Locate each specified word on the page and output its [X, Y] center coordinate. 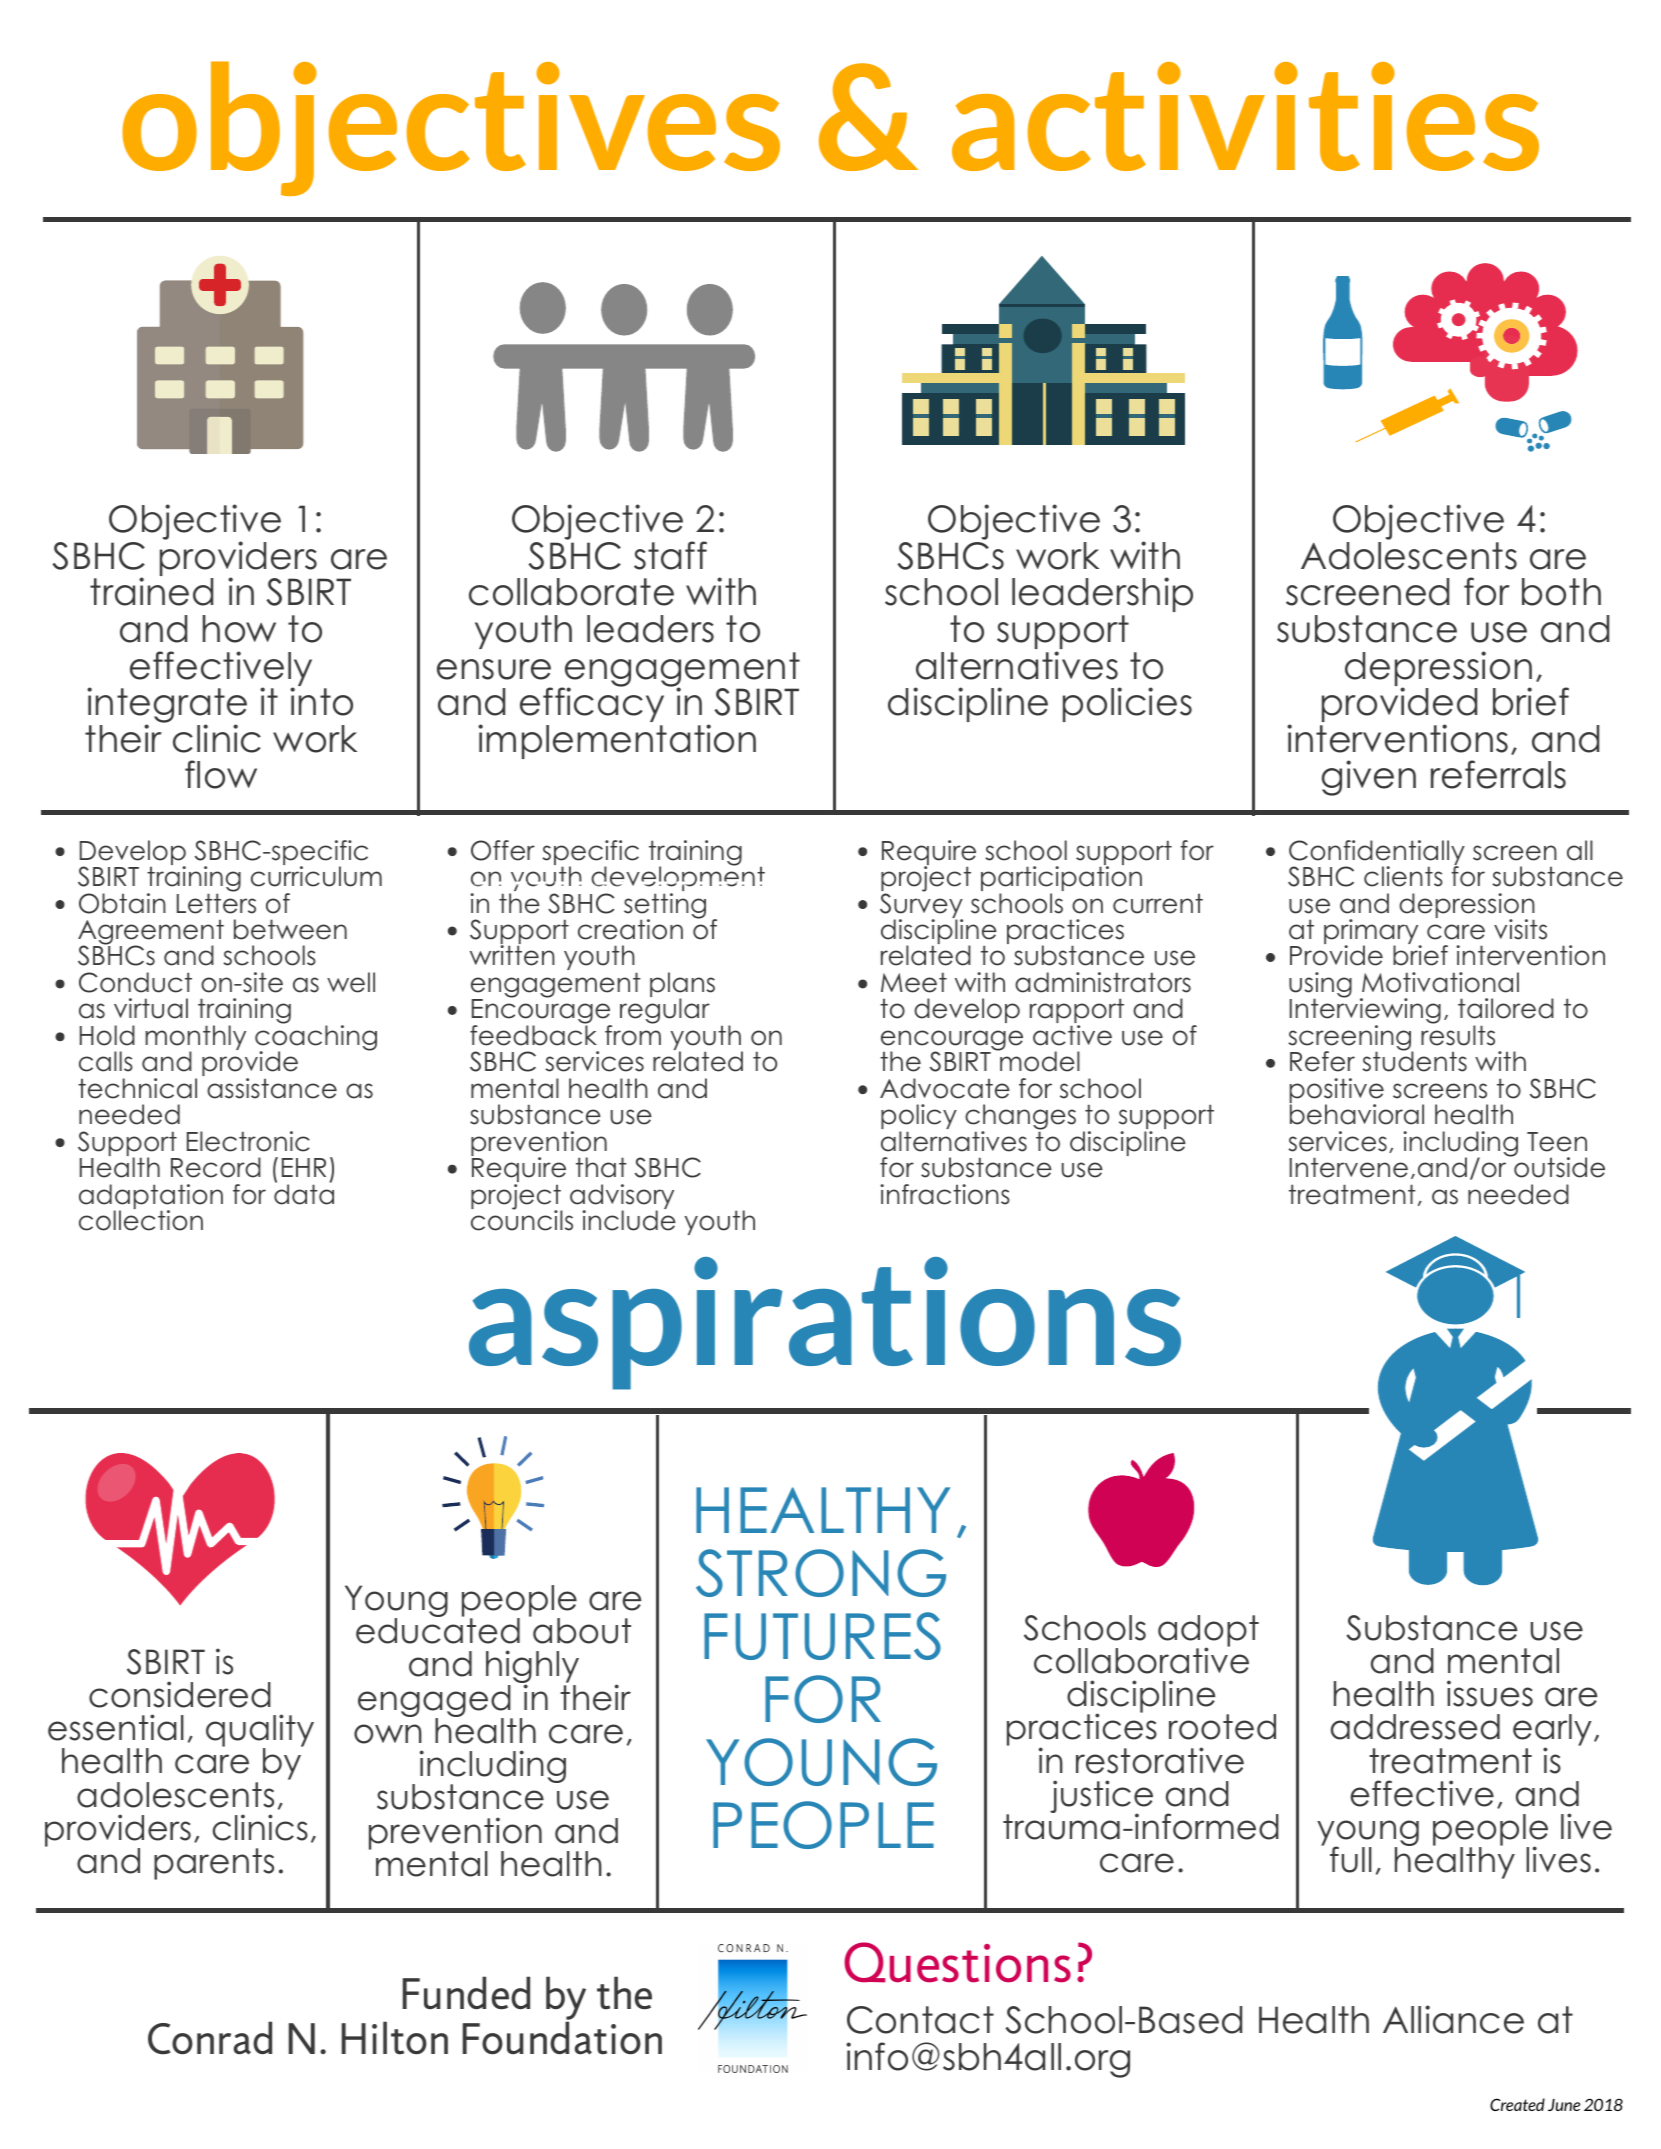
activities [1245, 116]
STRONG [821, 1573]
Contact [920, 2020]
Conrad [210, 2038]
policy [919, 1118]
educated [438, 1630]
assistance [272, 1088]
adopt [1208, 1632]
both [1561, 592]
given [1369, 778]
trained [151, 590]
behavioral [1357, 1113]
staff [670, 555]
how [239, 629]
